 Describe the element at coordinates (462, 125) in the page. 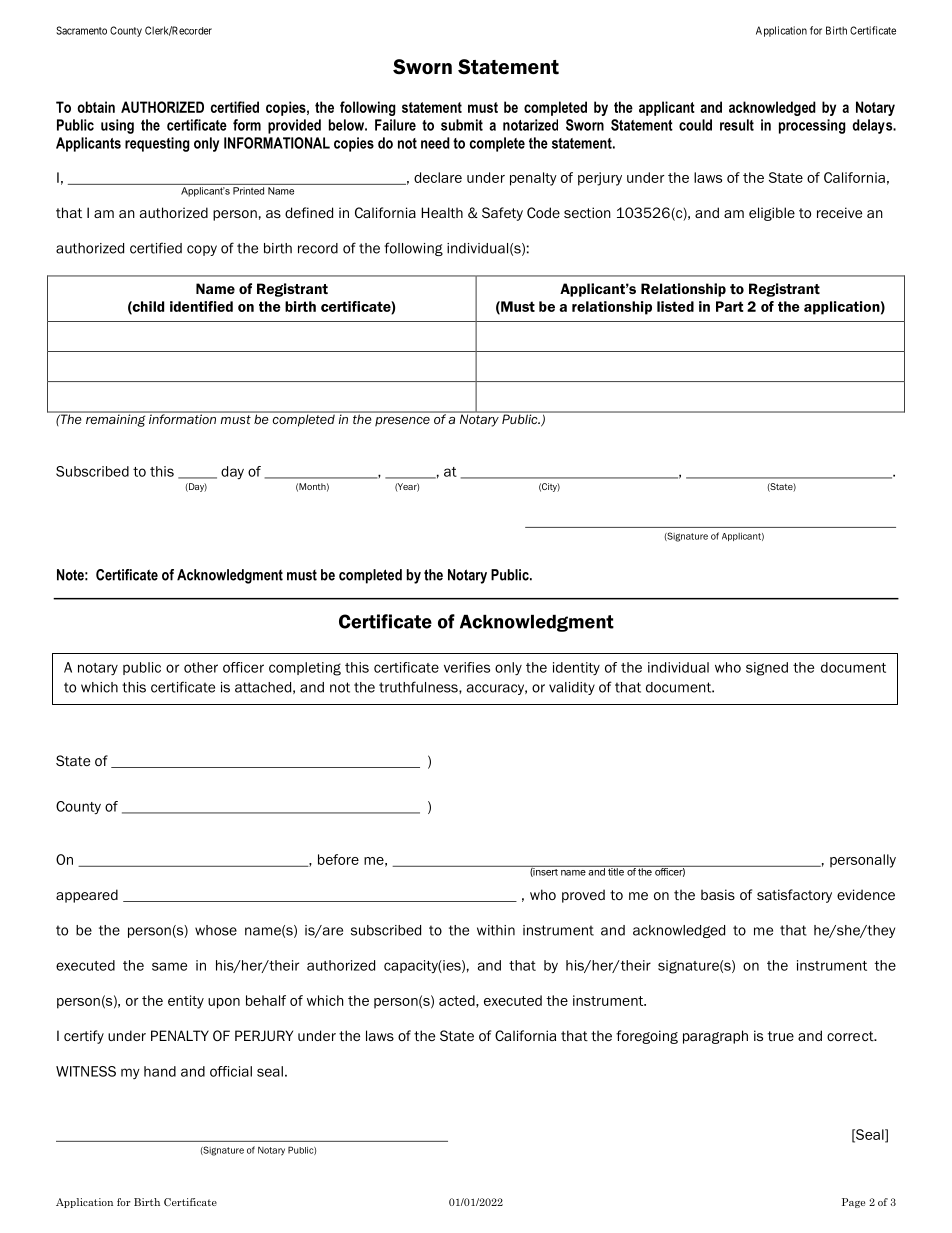

I see `submit` at that location.
